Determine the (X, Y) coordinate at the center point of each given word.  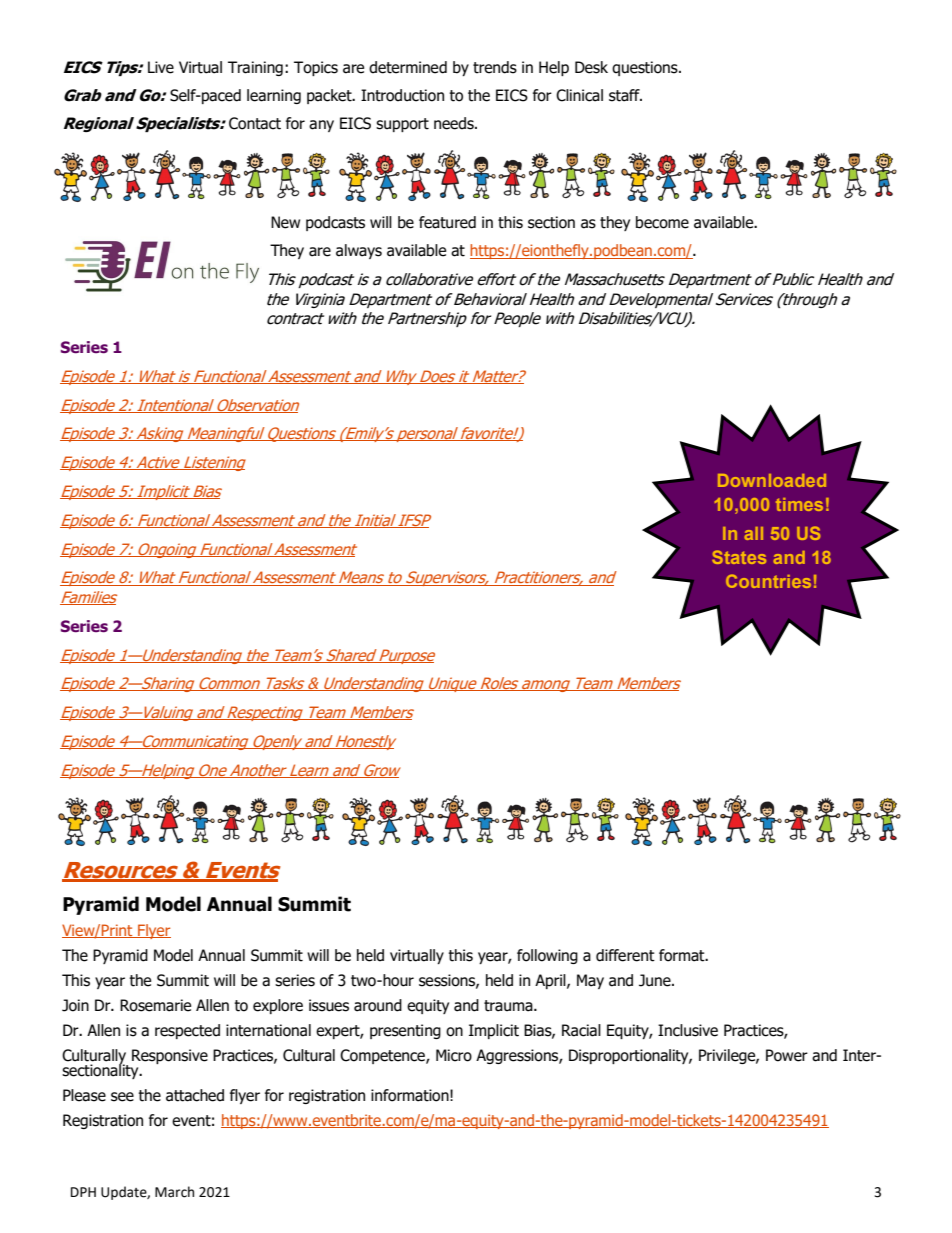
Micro (454, 1055)
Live (161, 67)
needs (455, 123)
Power (787, 1055)
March (174, 1192)
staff (625, 95)
